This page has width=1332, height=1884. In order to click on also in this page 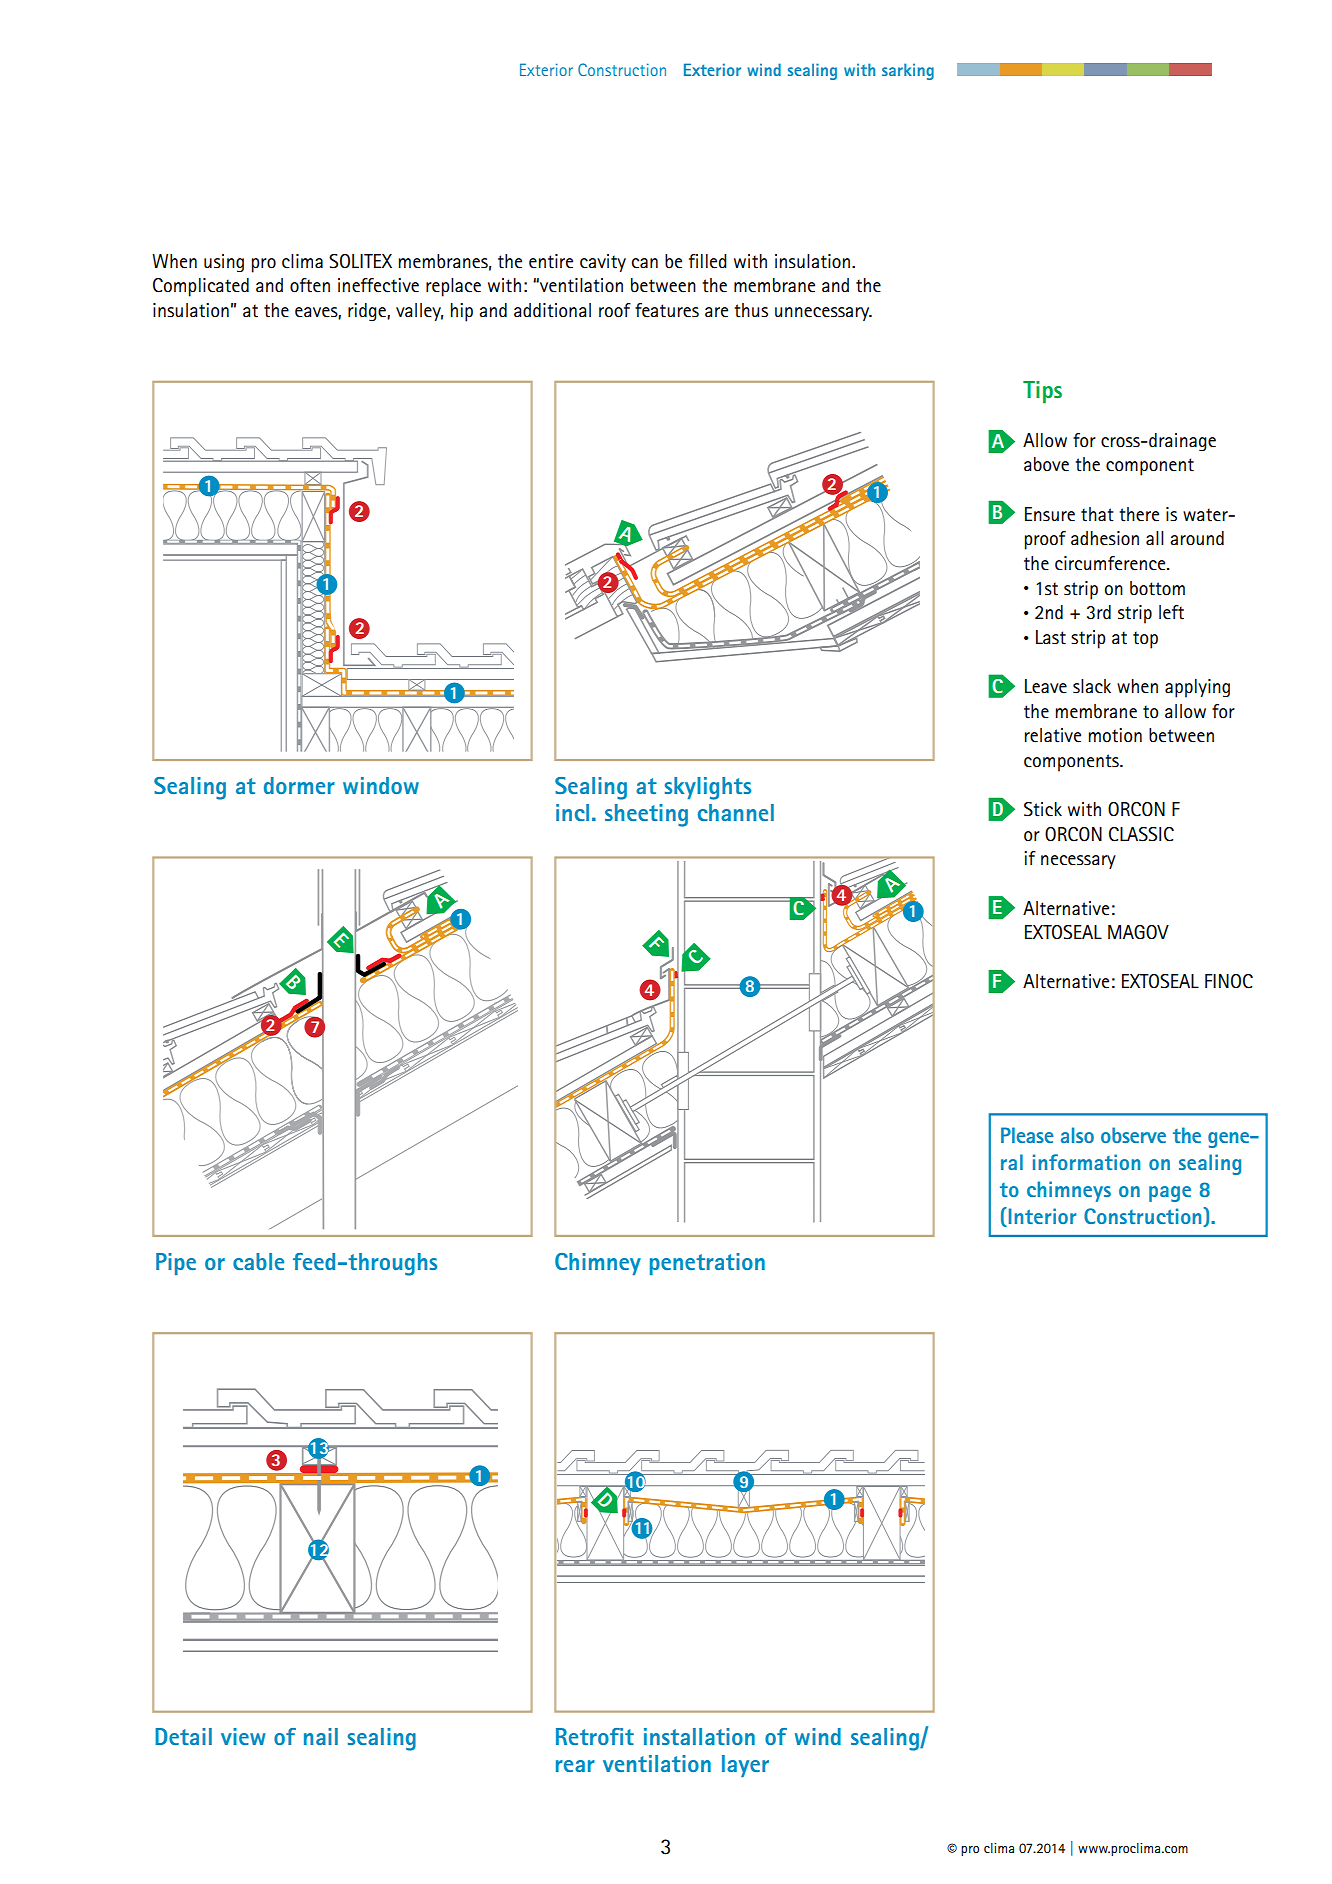, I will do `click(1077, 1135)`.
